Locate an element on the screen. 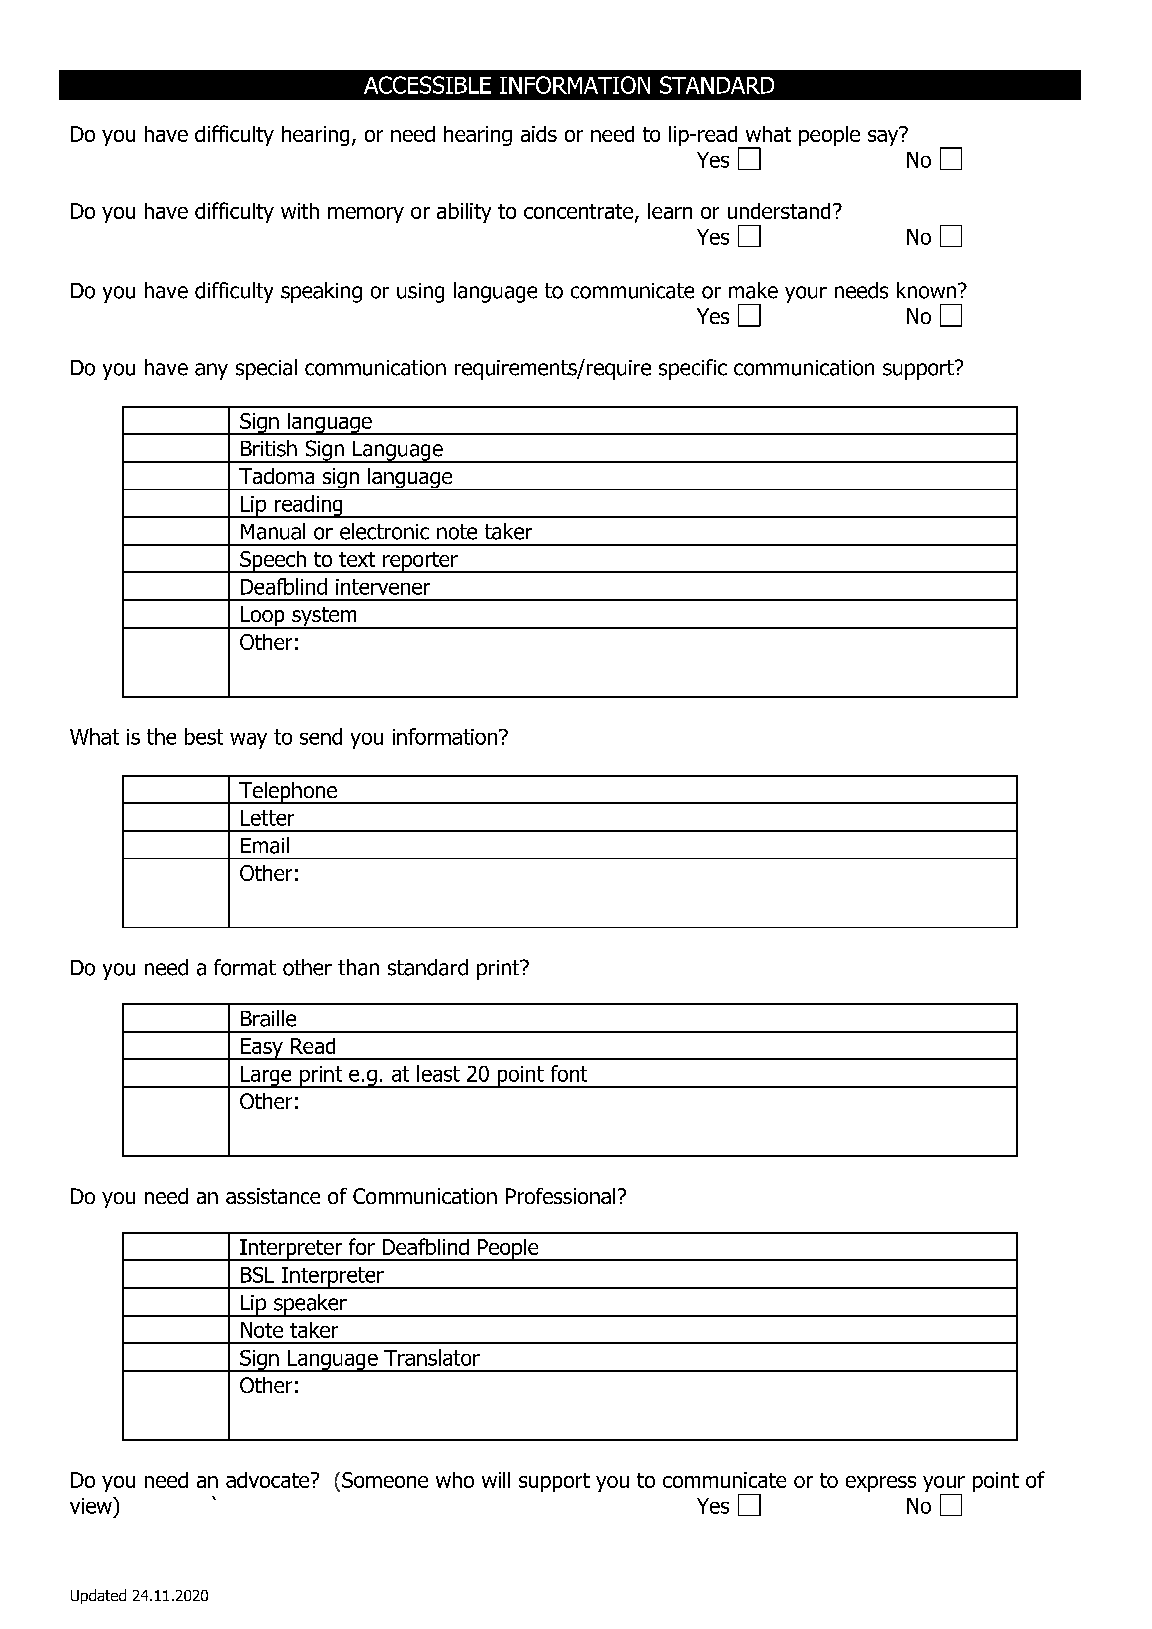 The height and width of the screenshot is (1629, 1152). than is located at coordinates (358, 967).
